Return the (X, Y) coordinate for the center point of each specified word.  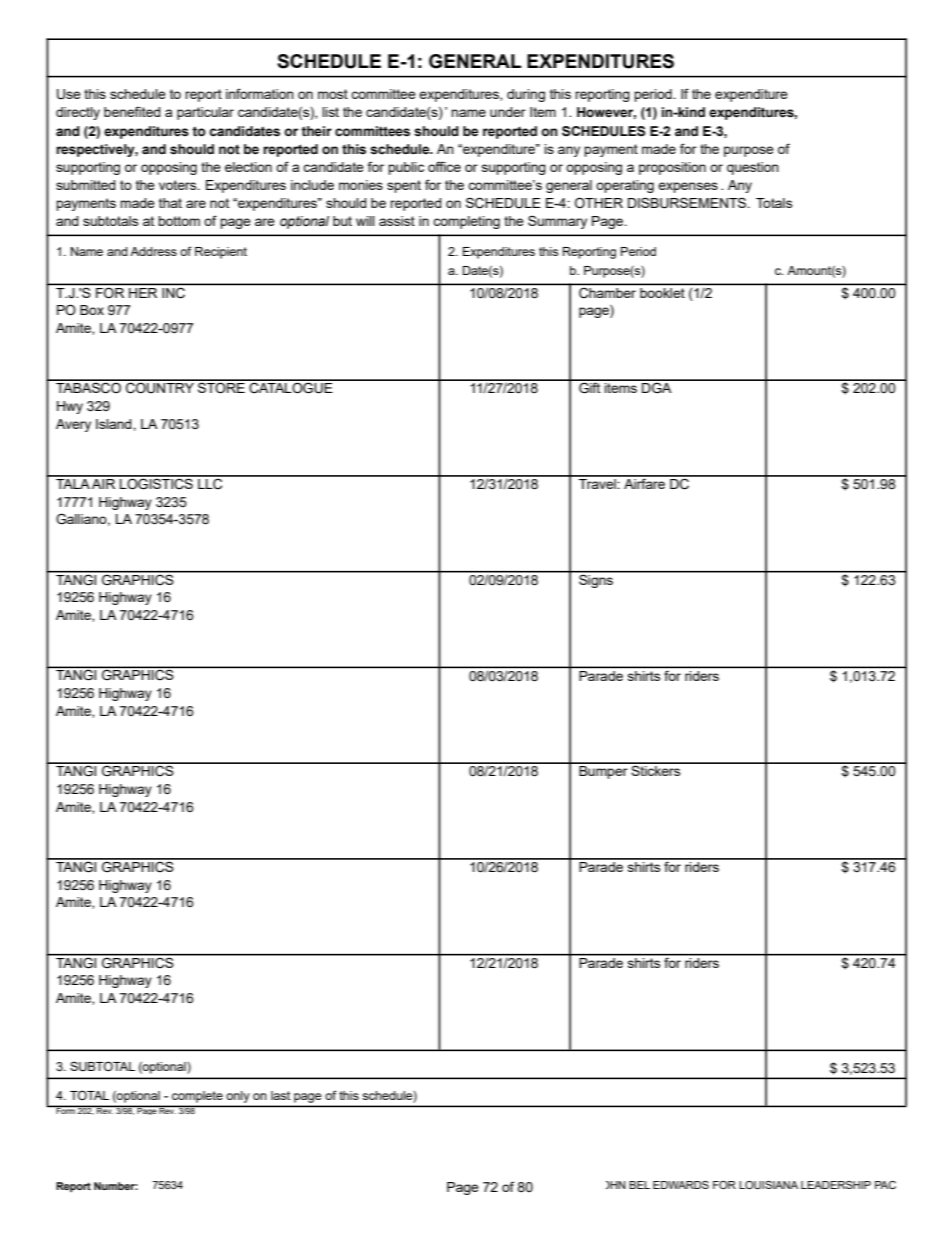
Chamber (607, 293)
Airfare (645, 482)
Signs (596, 580)
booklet (662, 293)
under (508, 112)
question (753, 168)
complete (197, 1097)
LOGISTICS (156, 483)
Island (115, 424)
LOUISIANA (768, 1185)
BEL (639, 1185)
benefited (132, 111)
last (280, 1095)
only (238, 1097)
